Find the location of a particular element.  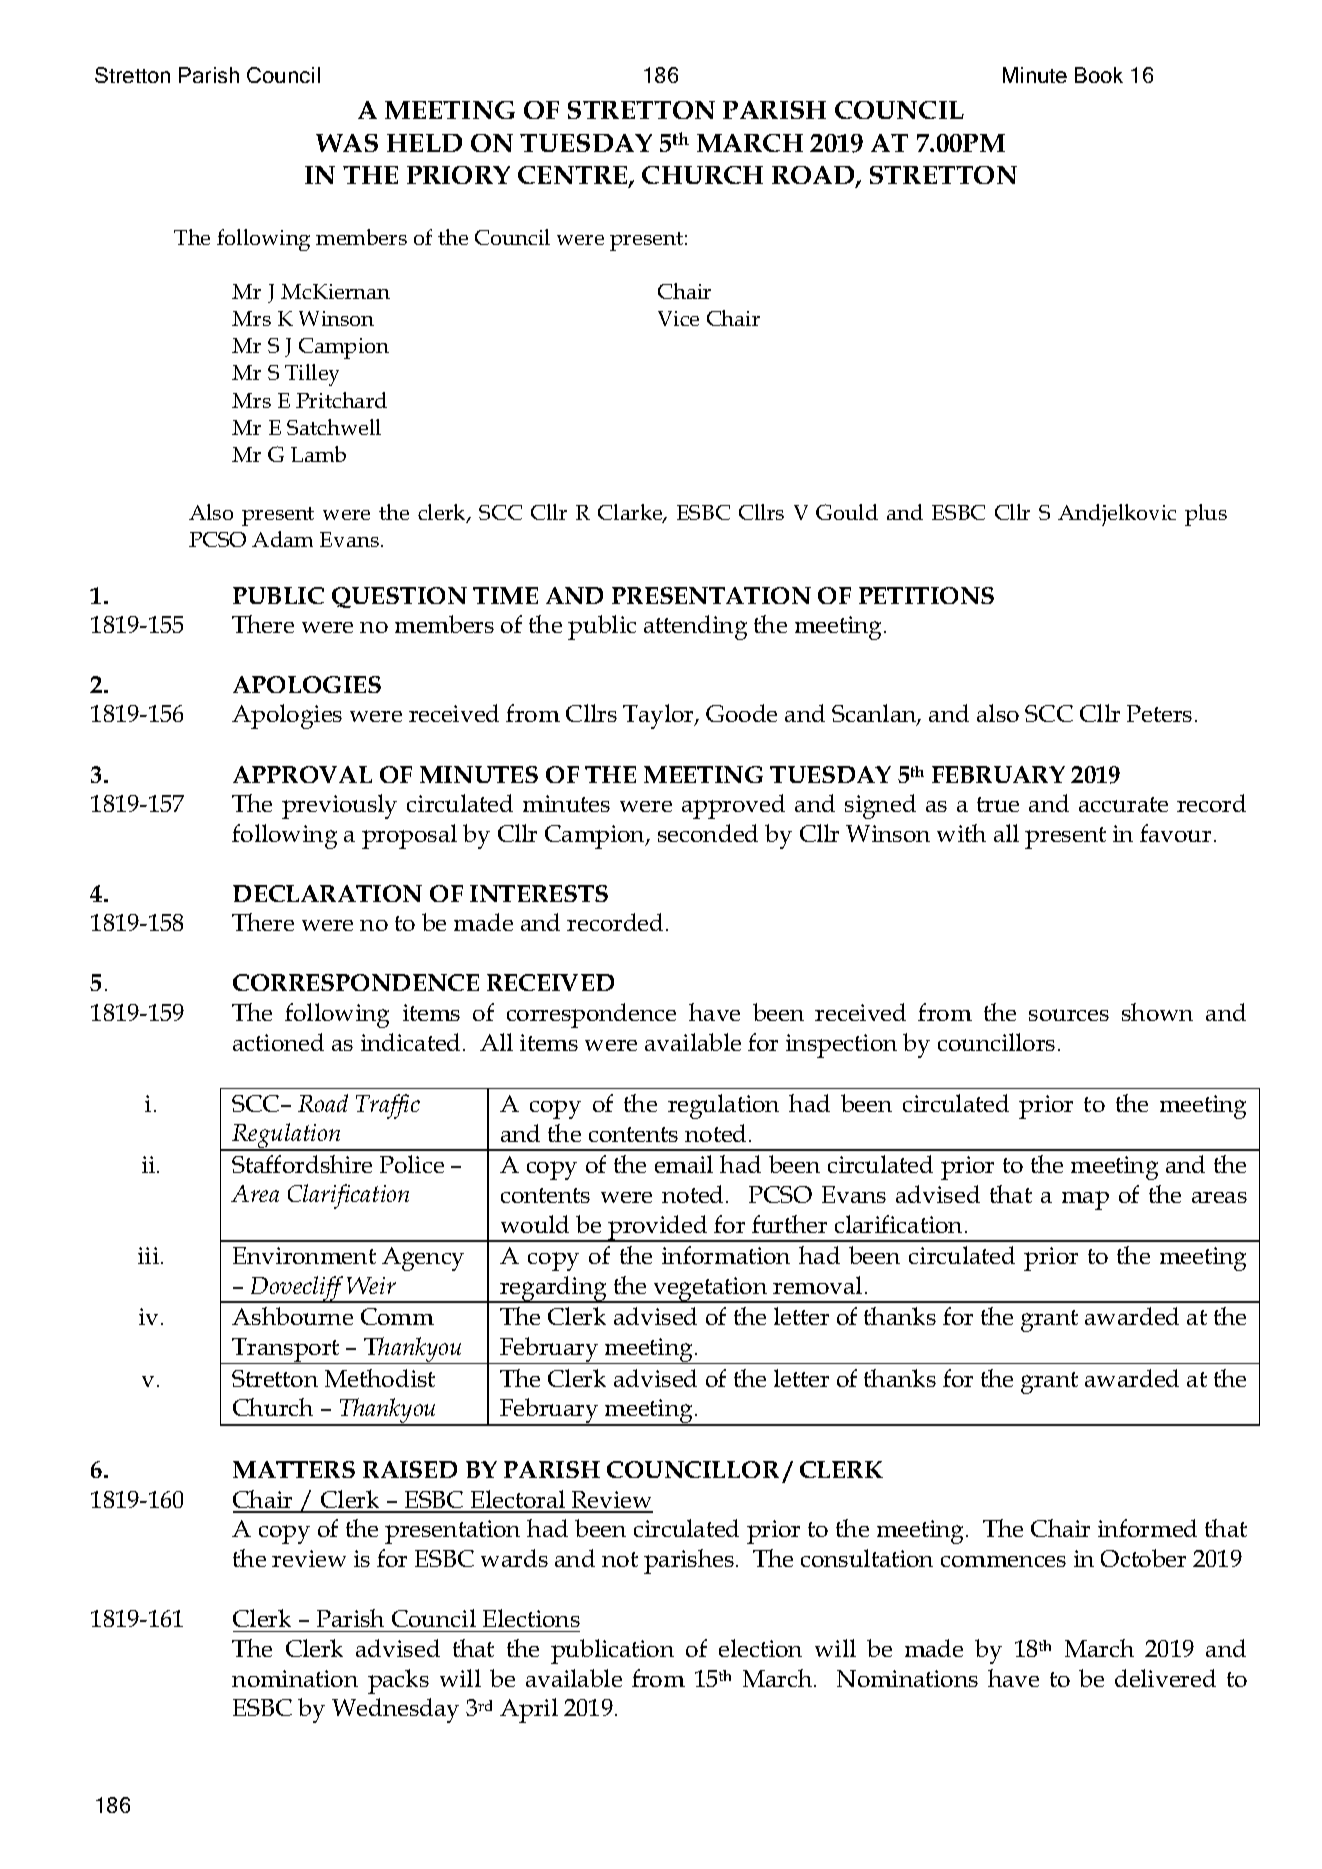

delivered is located at coordinates (1165, 1678).
